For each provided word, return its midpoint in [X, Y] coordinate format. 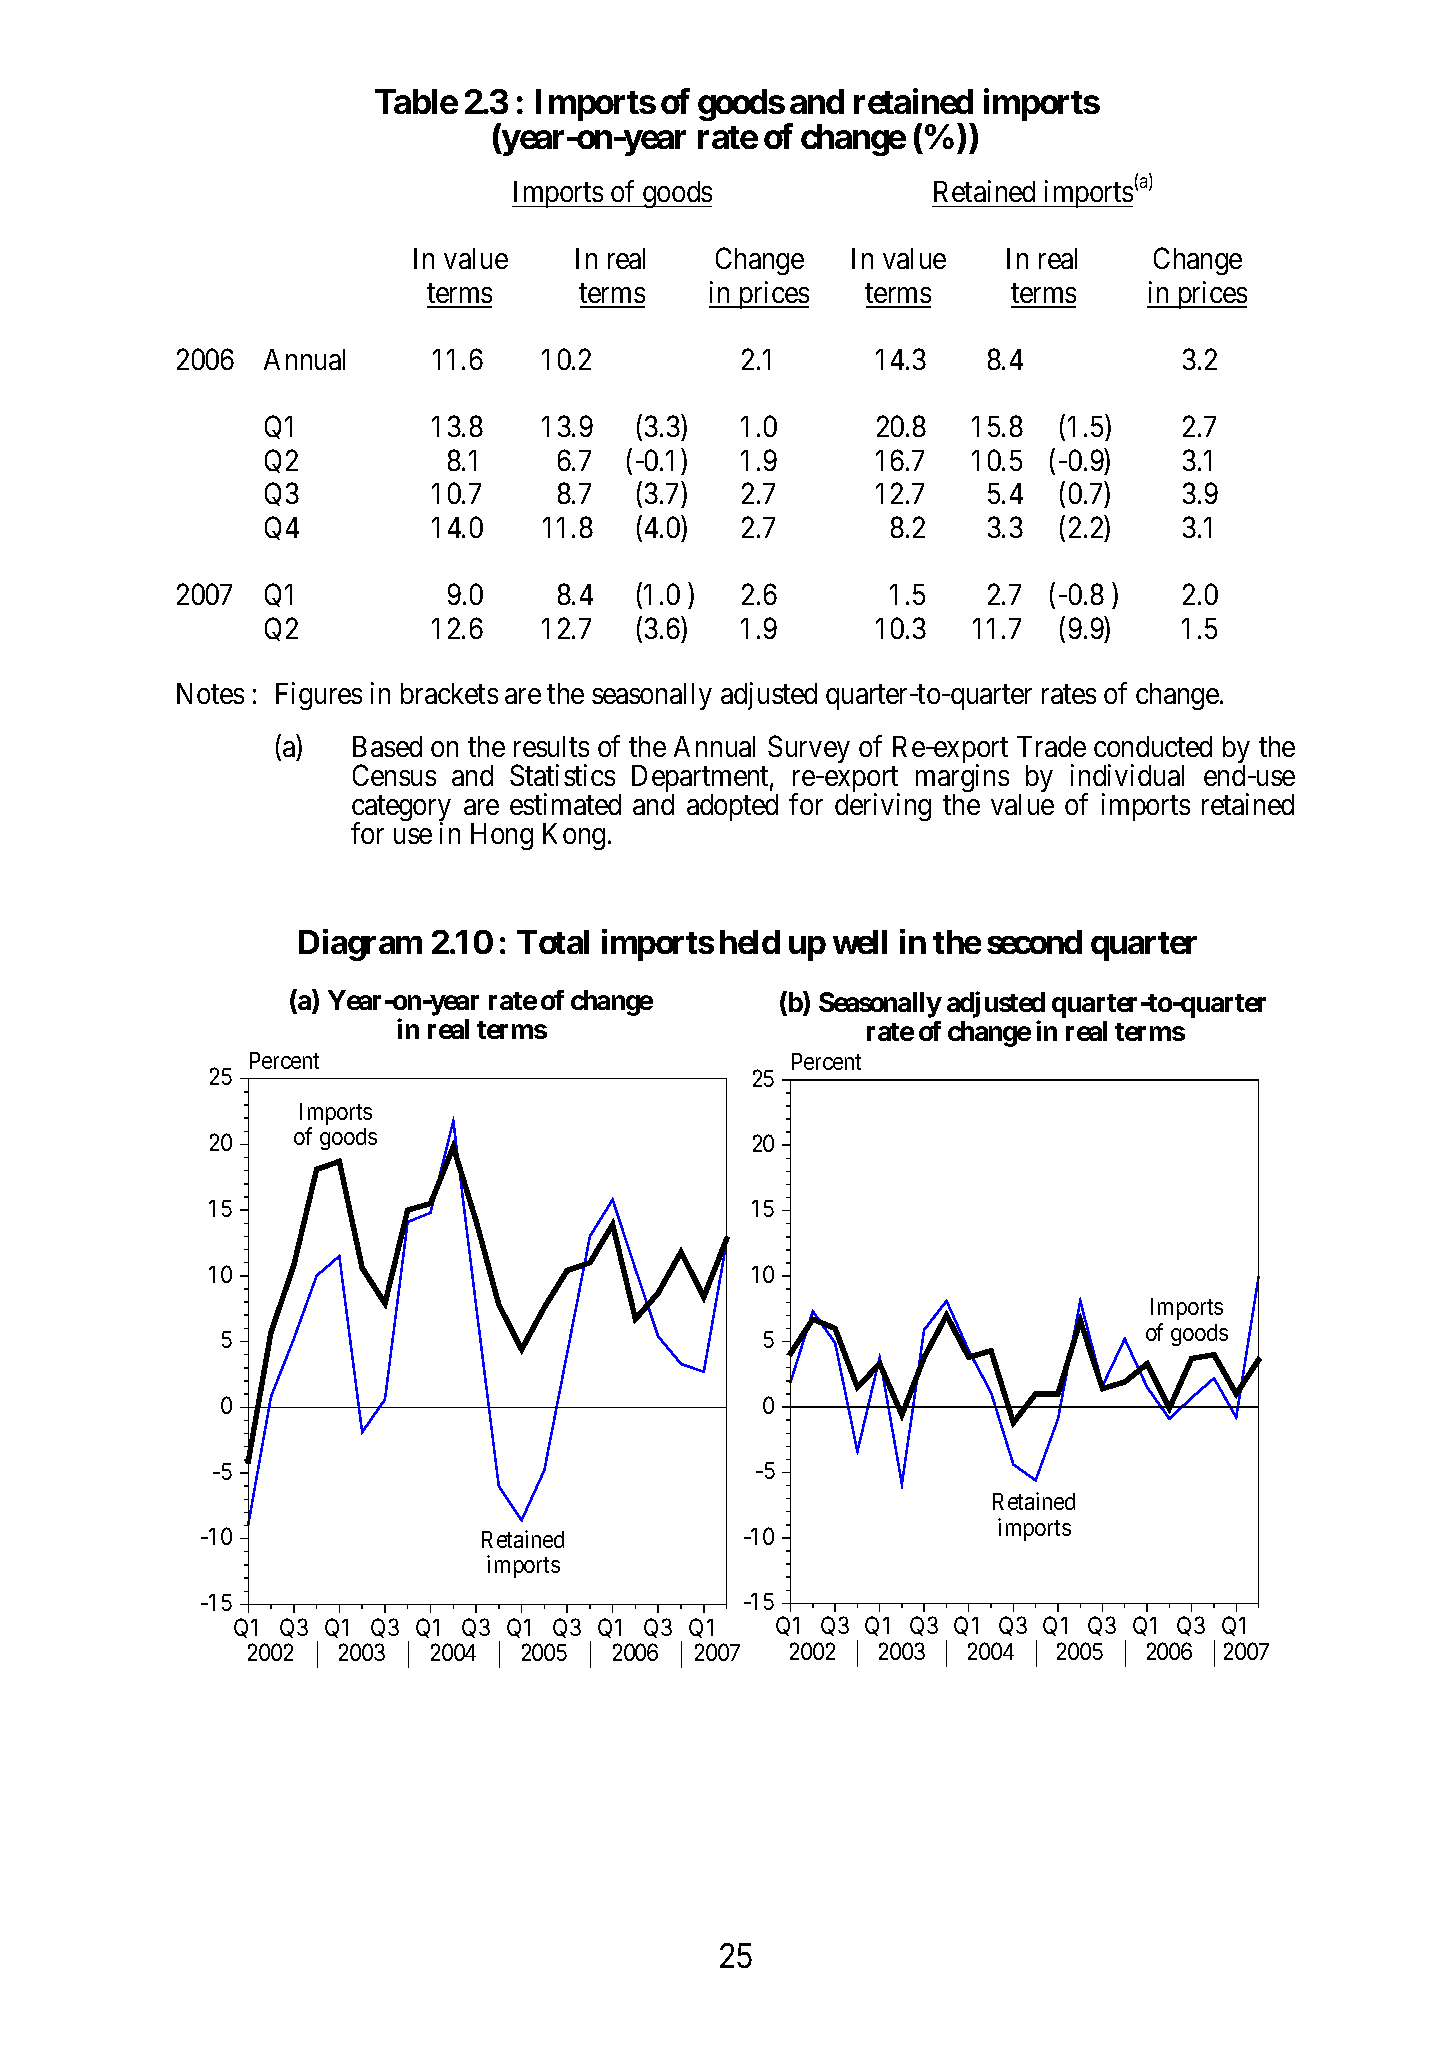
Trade [1051, 746]
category [401, 810]
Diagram [360, 945]
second [1034, 942]
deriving [883, 807]
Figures [319, 696]
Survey [809, 749]
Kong [574, 836]
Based [387, 746]
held [750, 942]
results [551, 746]
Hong [502, 836]
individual [1127, 775]
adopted [732, 807]
